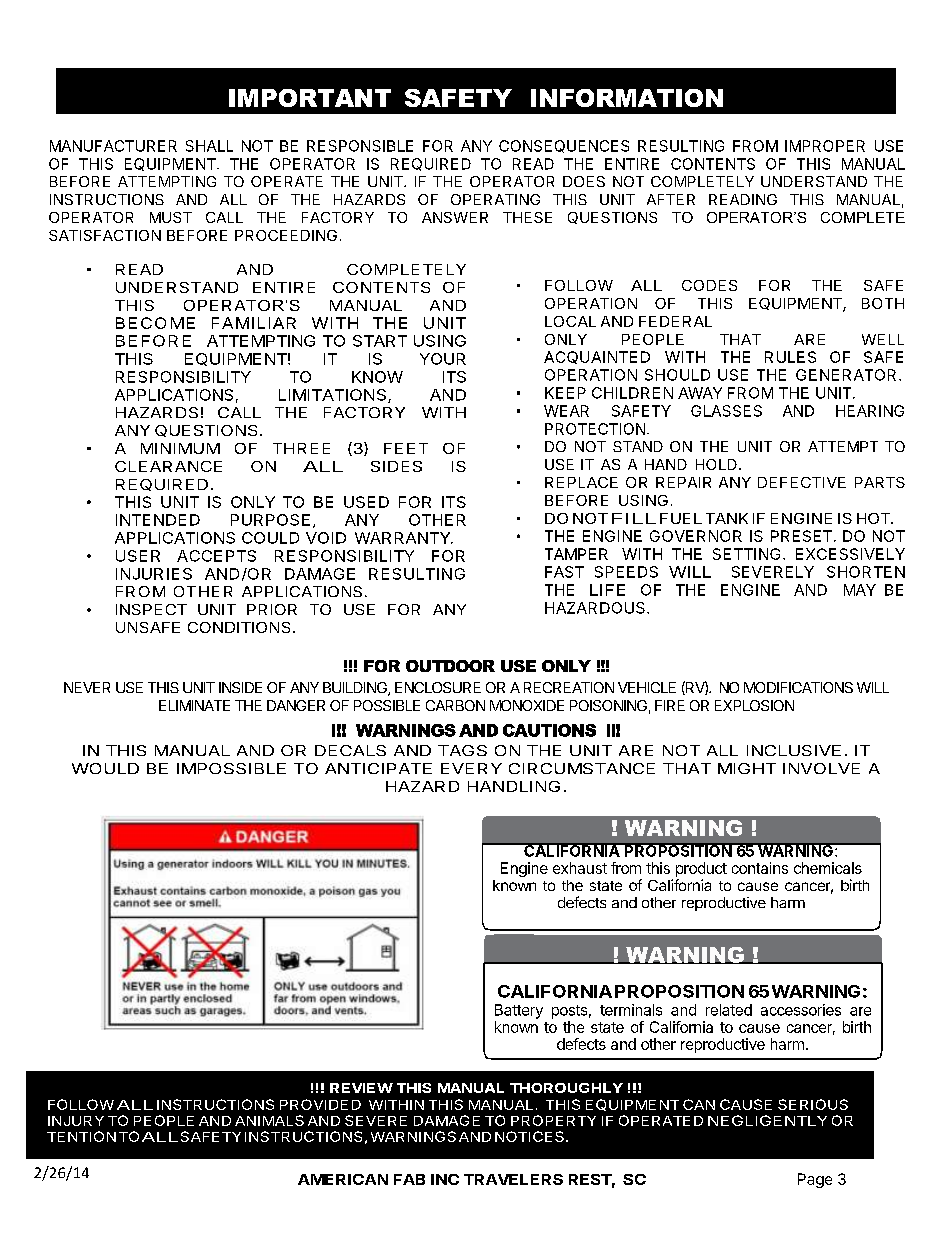 The height and width of the screenshot is (1233, 952). What do you see at coordinates (450, 666) in the screenshot?
I see `OUTDOOR` at bounding box center [450, 666].
